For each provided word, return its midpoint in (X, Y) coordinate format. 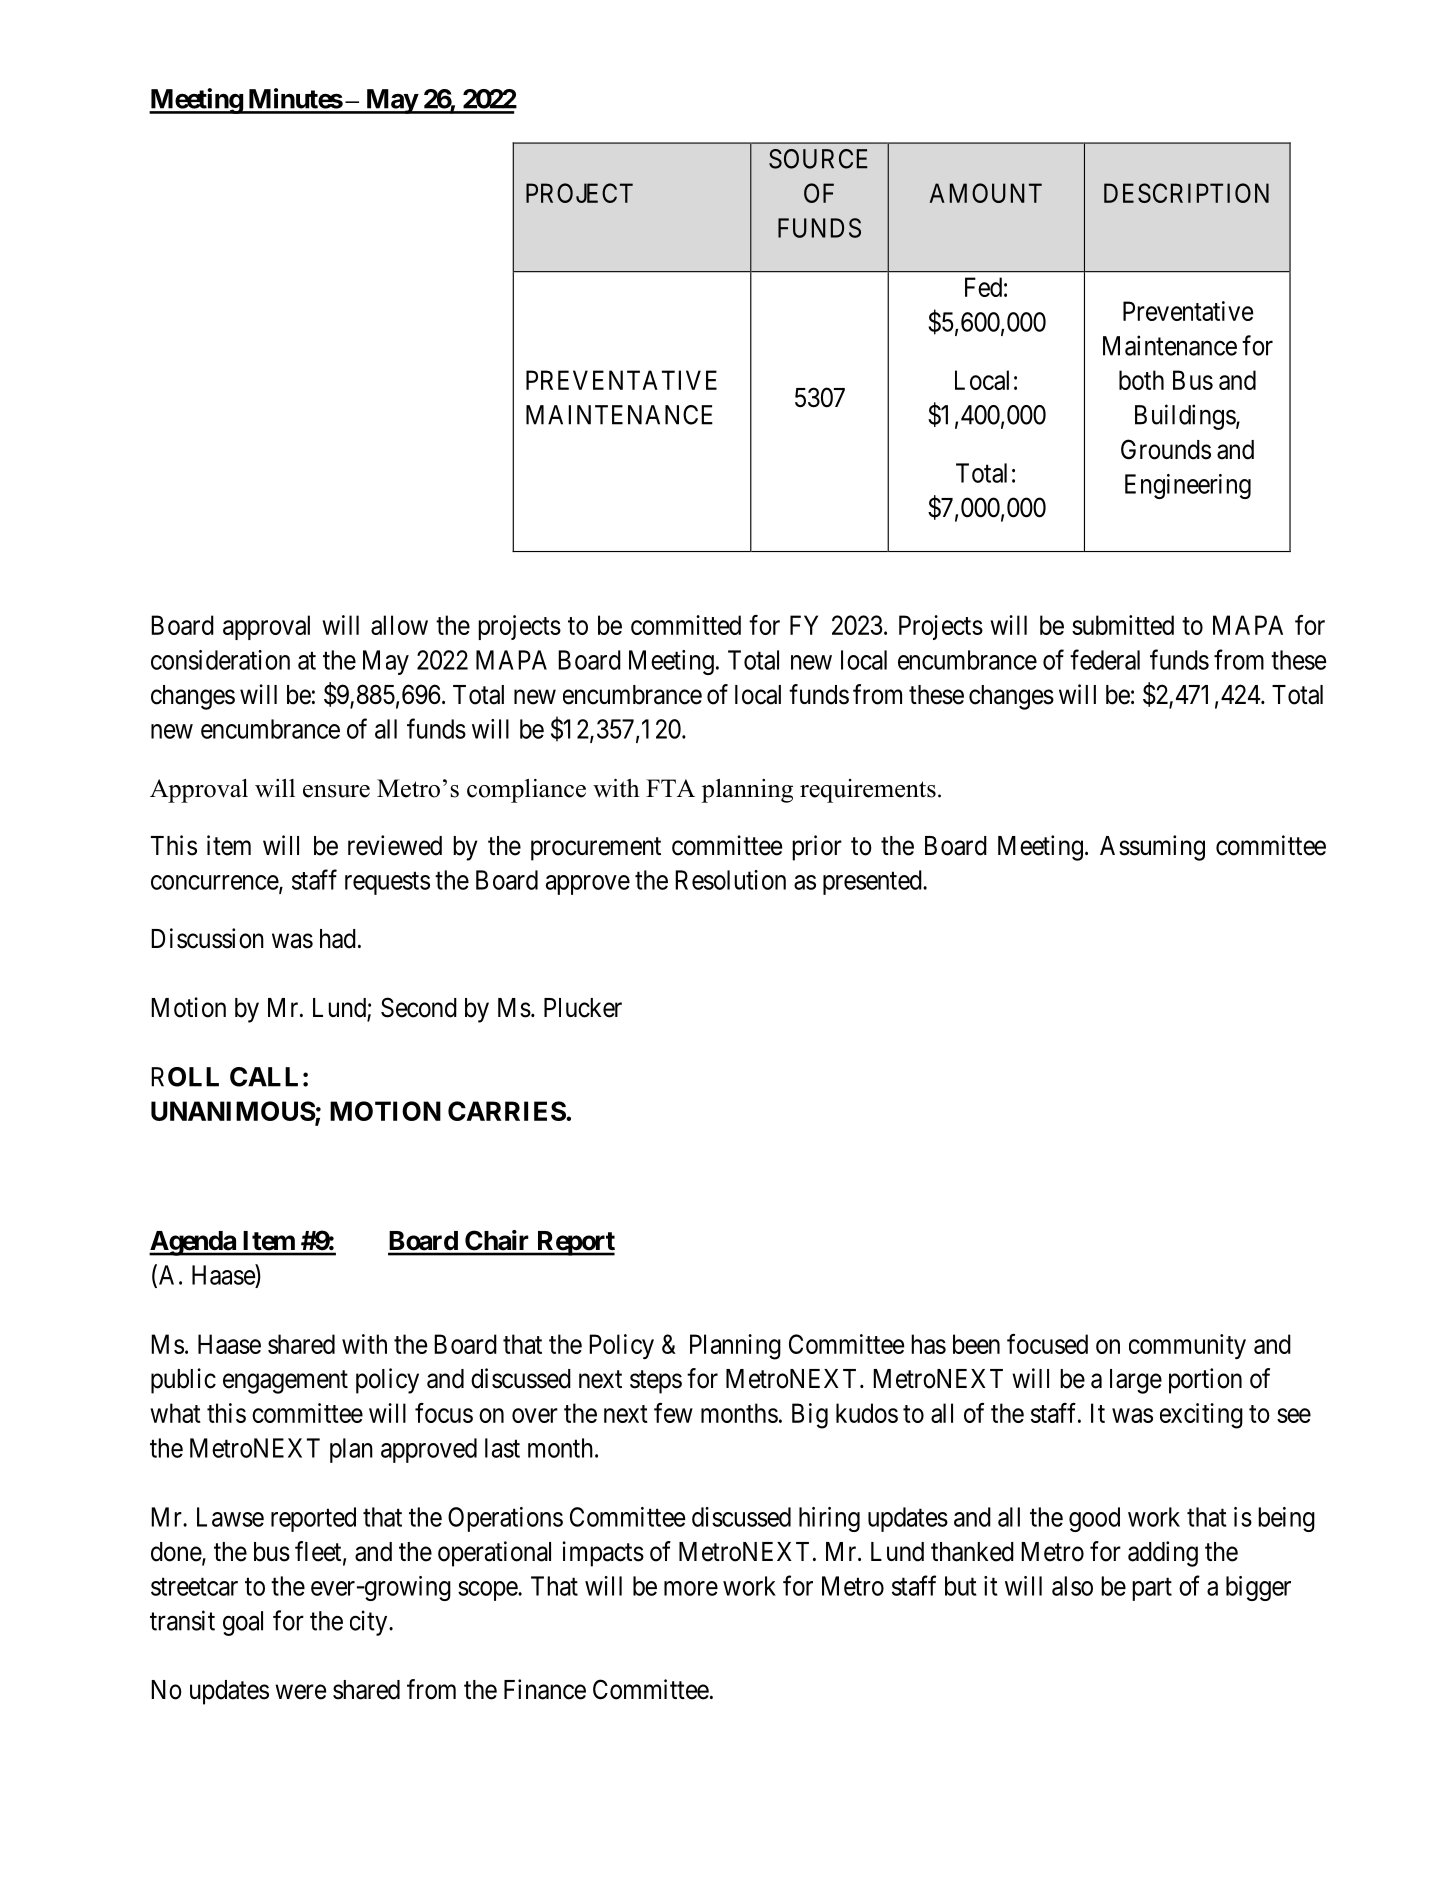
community (1187, 1346)
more (691, 1588)
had (338, 939)
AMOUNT (986, 193)
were (300, 1692)
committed (686, 625)
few (673, 1413)
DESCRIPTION (1186, 193)
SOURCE (818, 159)
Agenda (193, 1243)
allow (399, 625)
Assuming (1152, 848)
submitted (1123, 625)
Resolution (730, 880)
